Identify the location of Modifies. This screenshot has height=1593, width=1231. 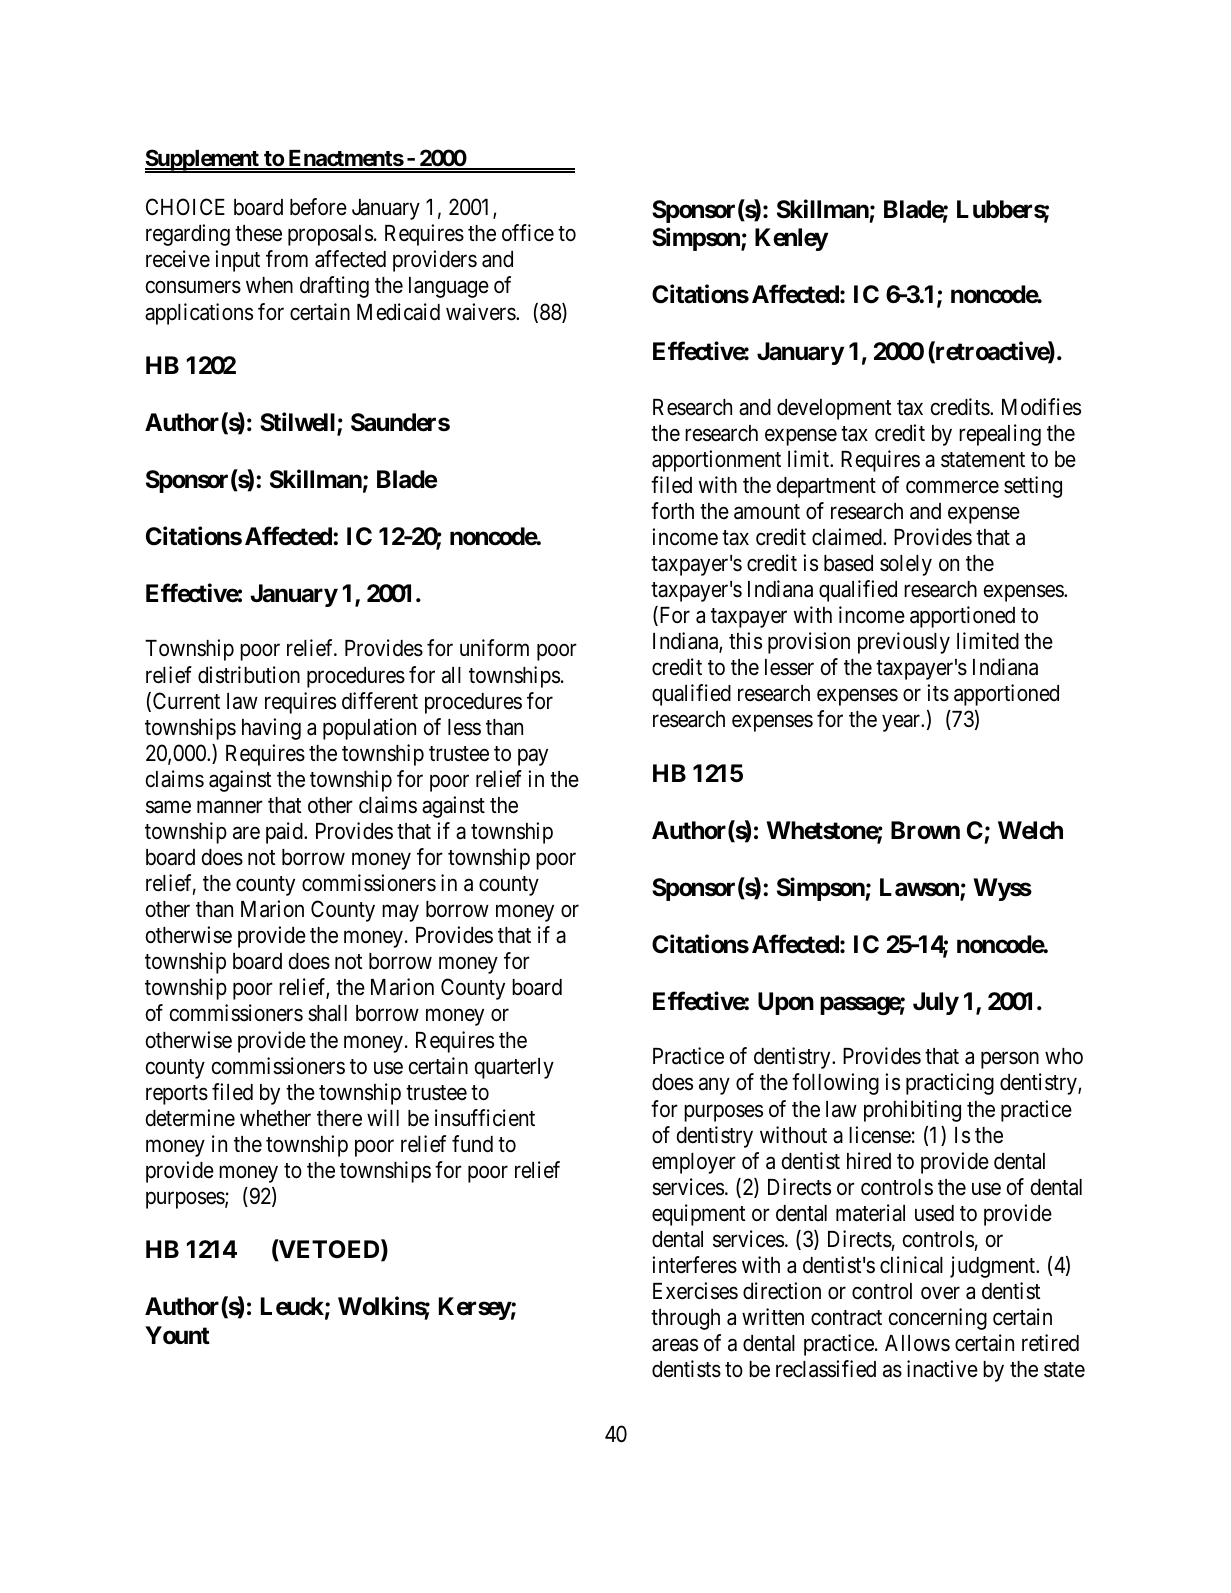
(1041, 407).
